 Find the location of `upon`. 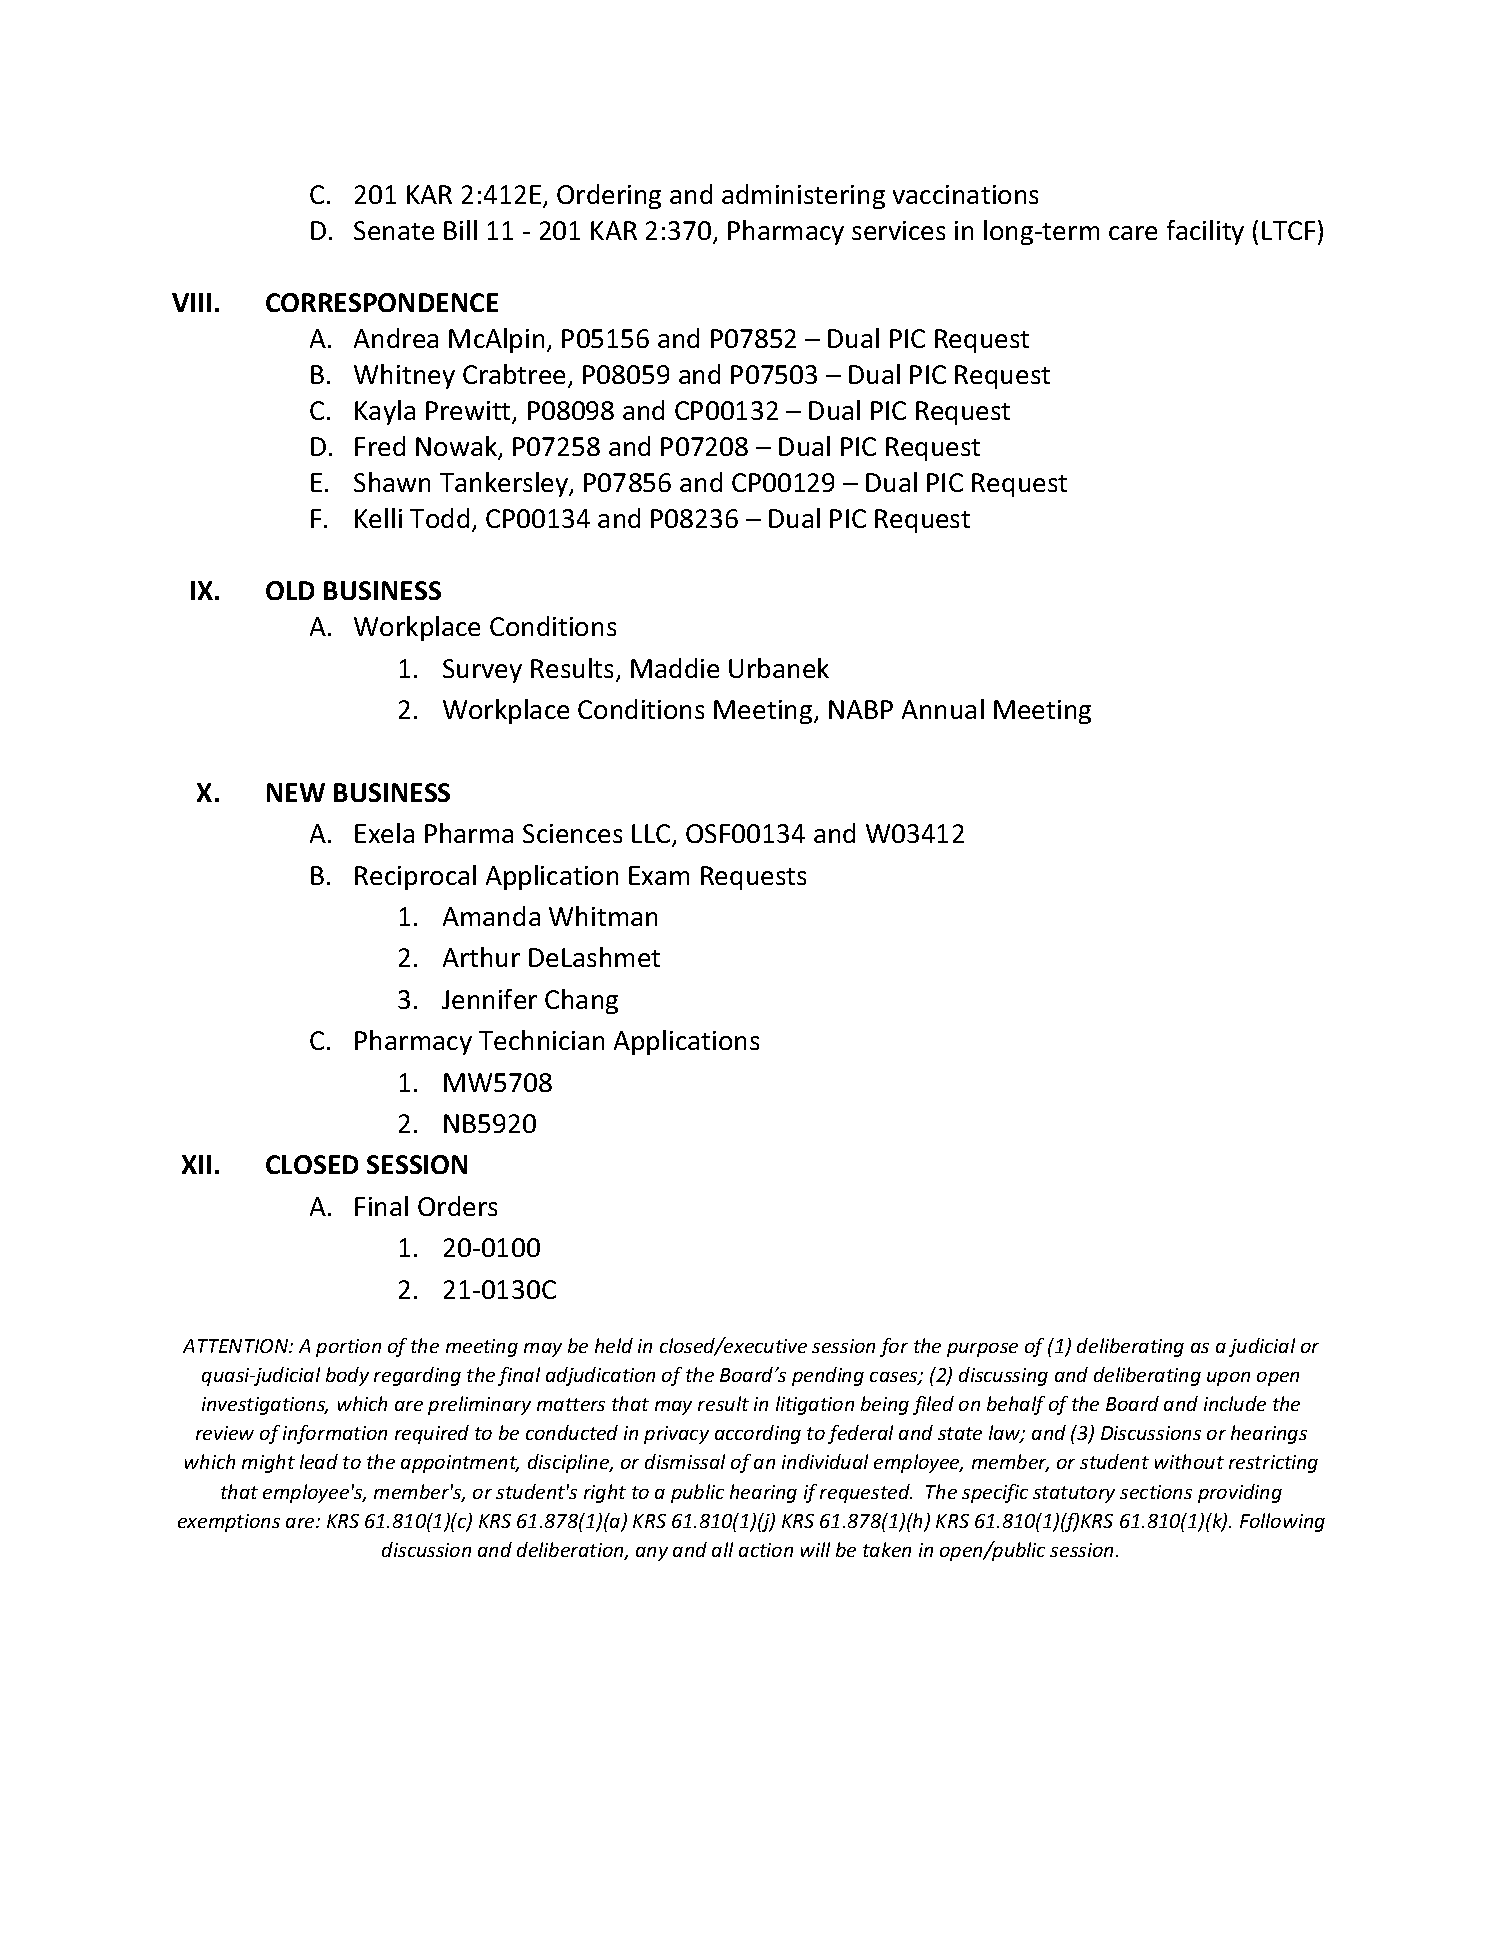

upon is located at coordinates (1228, 1379).
